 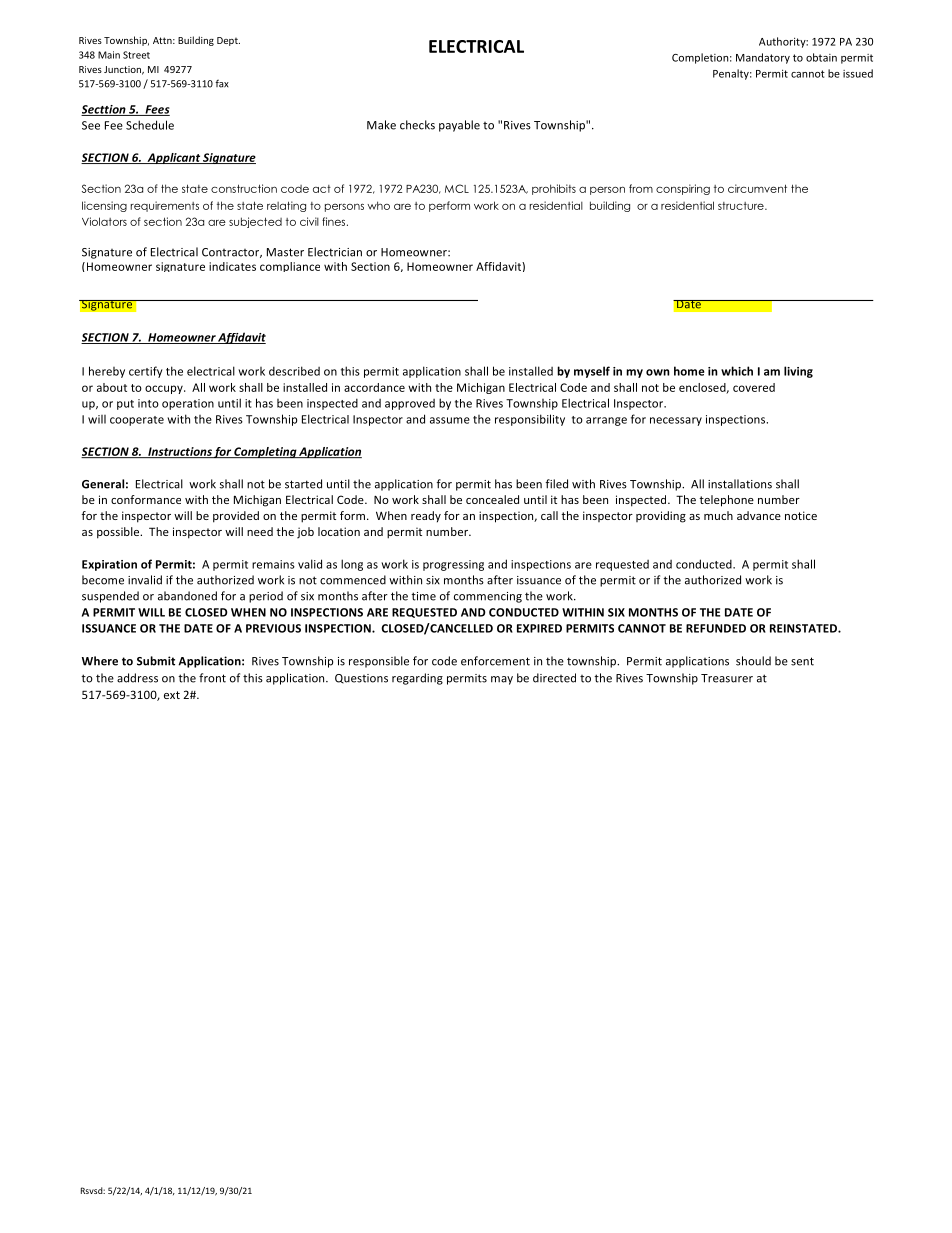 What do you see at coordinates (136, 55) in the document?
I see `Street` at bounding box center [136, 55].
